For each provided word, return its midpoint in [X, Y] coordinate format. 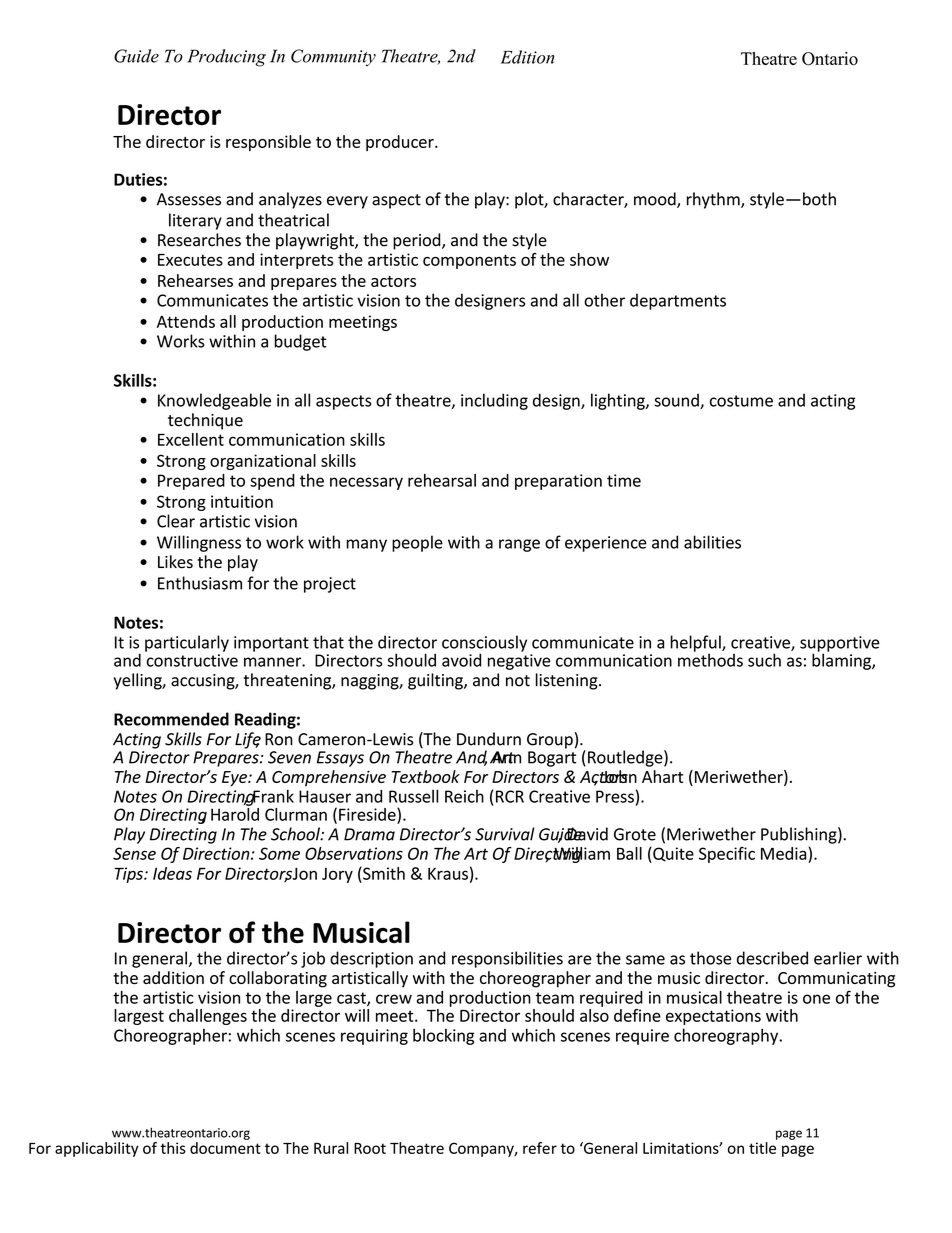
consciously [484, 644]
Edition [527, 57]
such [764, 660]
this [173, 1148]
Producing [226, 58]
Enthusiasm [200, 583]
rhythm [714, 200]
